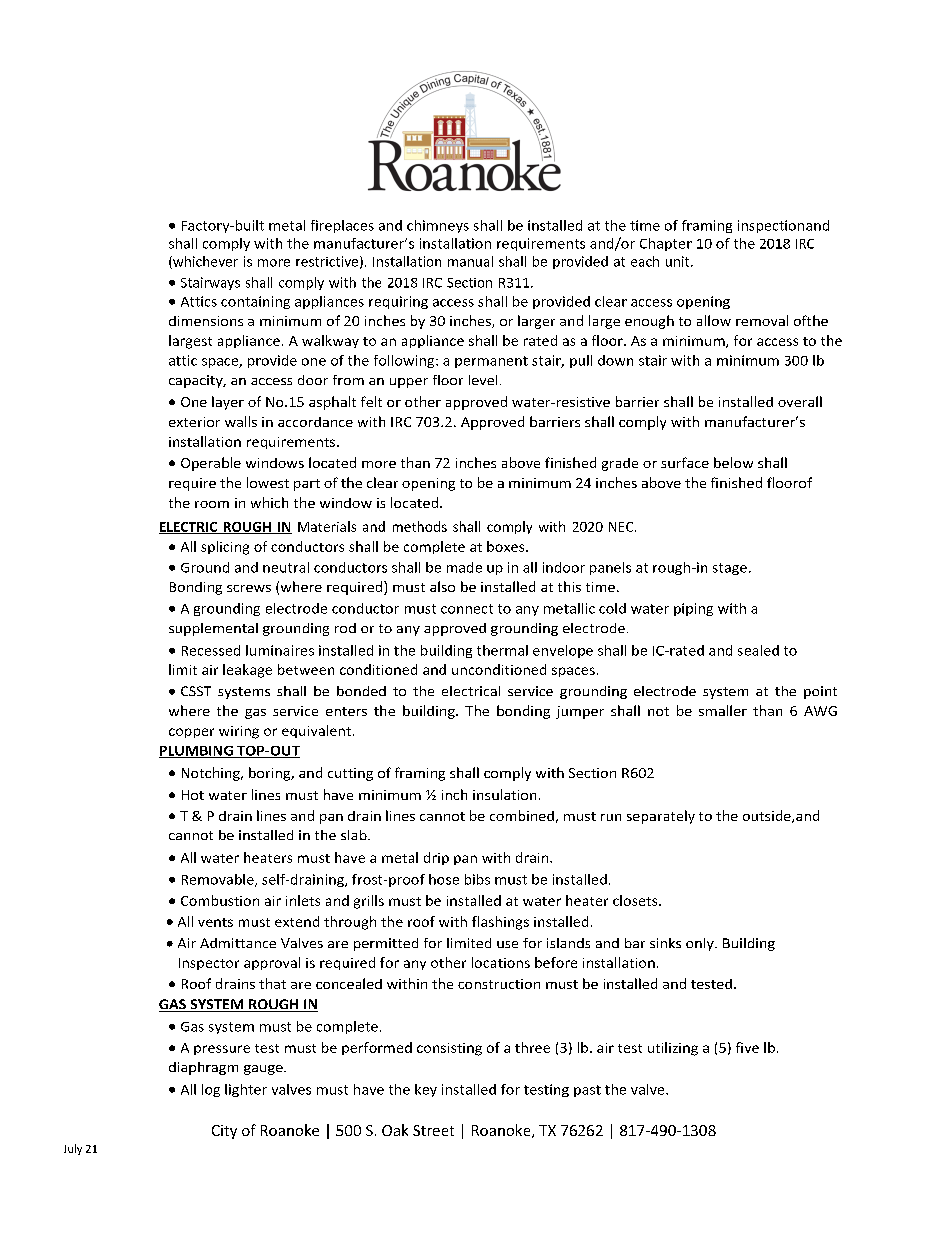 The height and width of the page is (1233, 952). What do you see at coordinates (433, 1130) in the page?
I see `Street` at bounding box center [433, 1130].
